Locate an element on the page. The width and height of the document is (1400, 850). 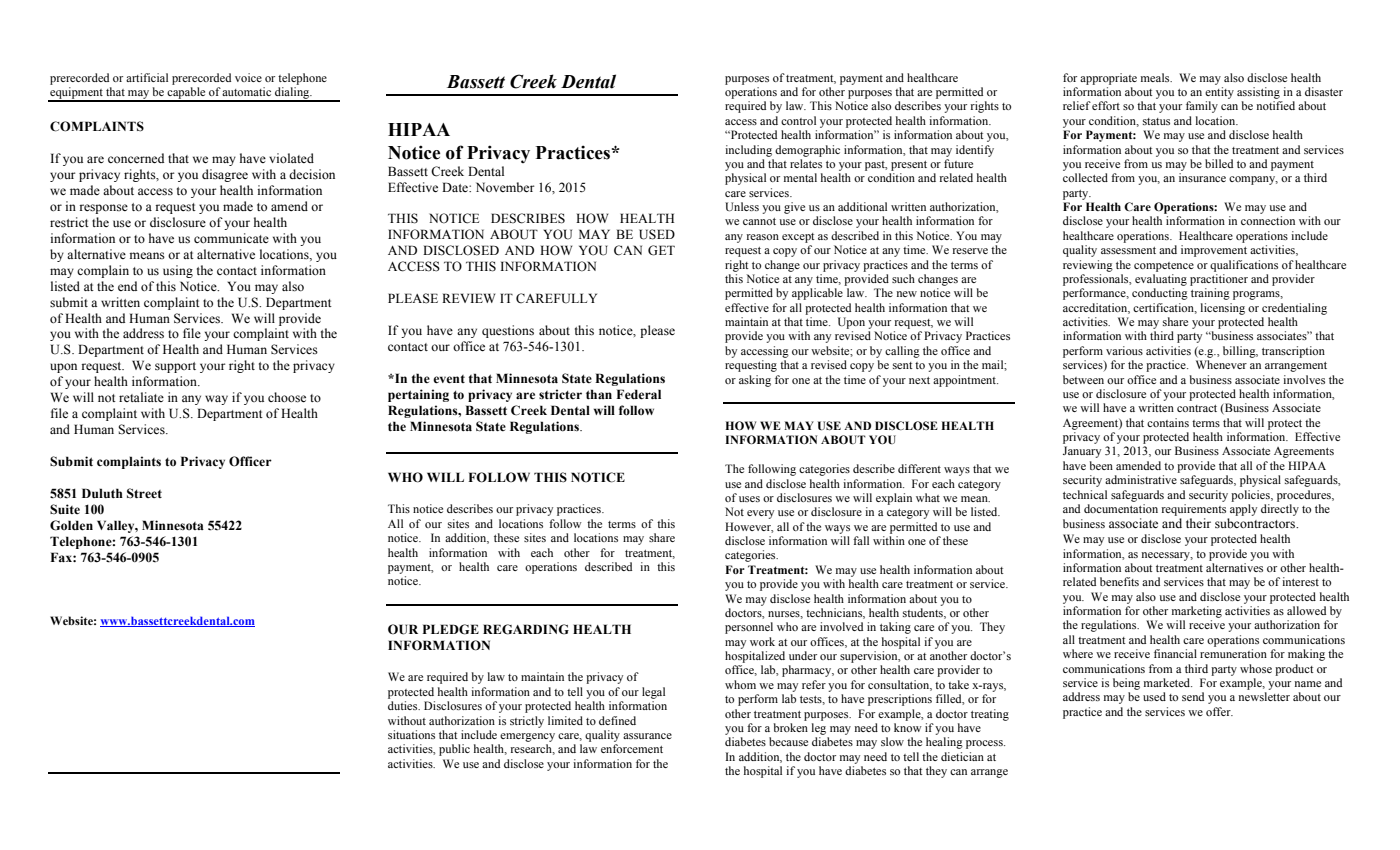
licensing is located at coordinates (1223, 309).
